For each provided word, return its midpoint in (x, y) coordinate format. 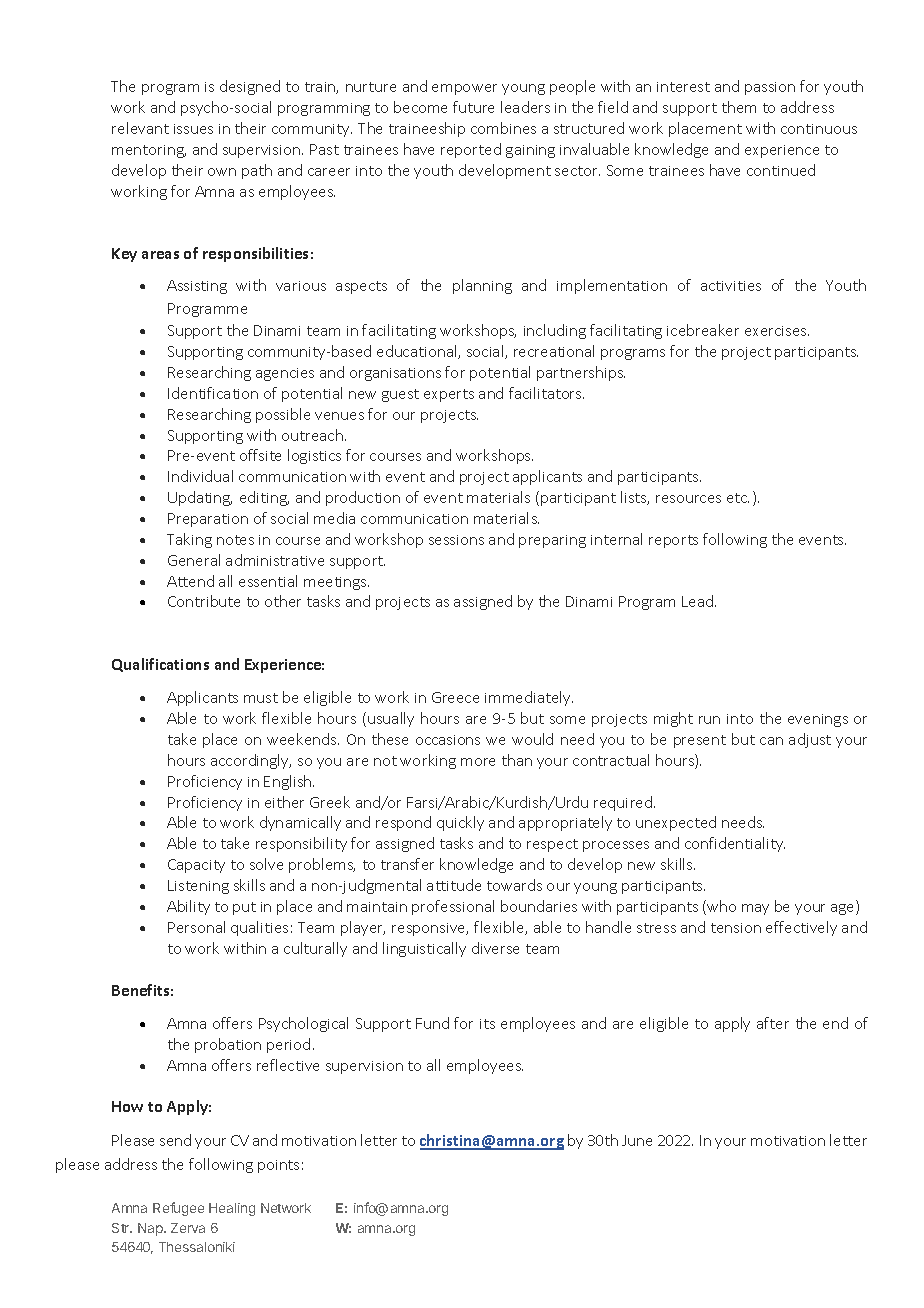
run (709, 720)
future (473, 107)
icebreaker (703, 330)
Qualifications (160, 665)
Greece (455, 697)
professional (453, 907)
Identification (213, 393)
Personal (196, 927)
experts (449, 395)
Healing (232, 1209)
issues (193, 129)
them (739, 107)
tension (736, 928)
